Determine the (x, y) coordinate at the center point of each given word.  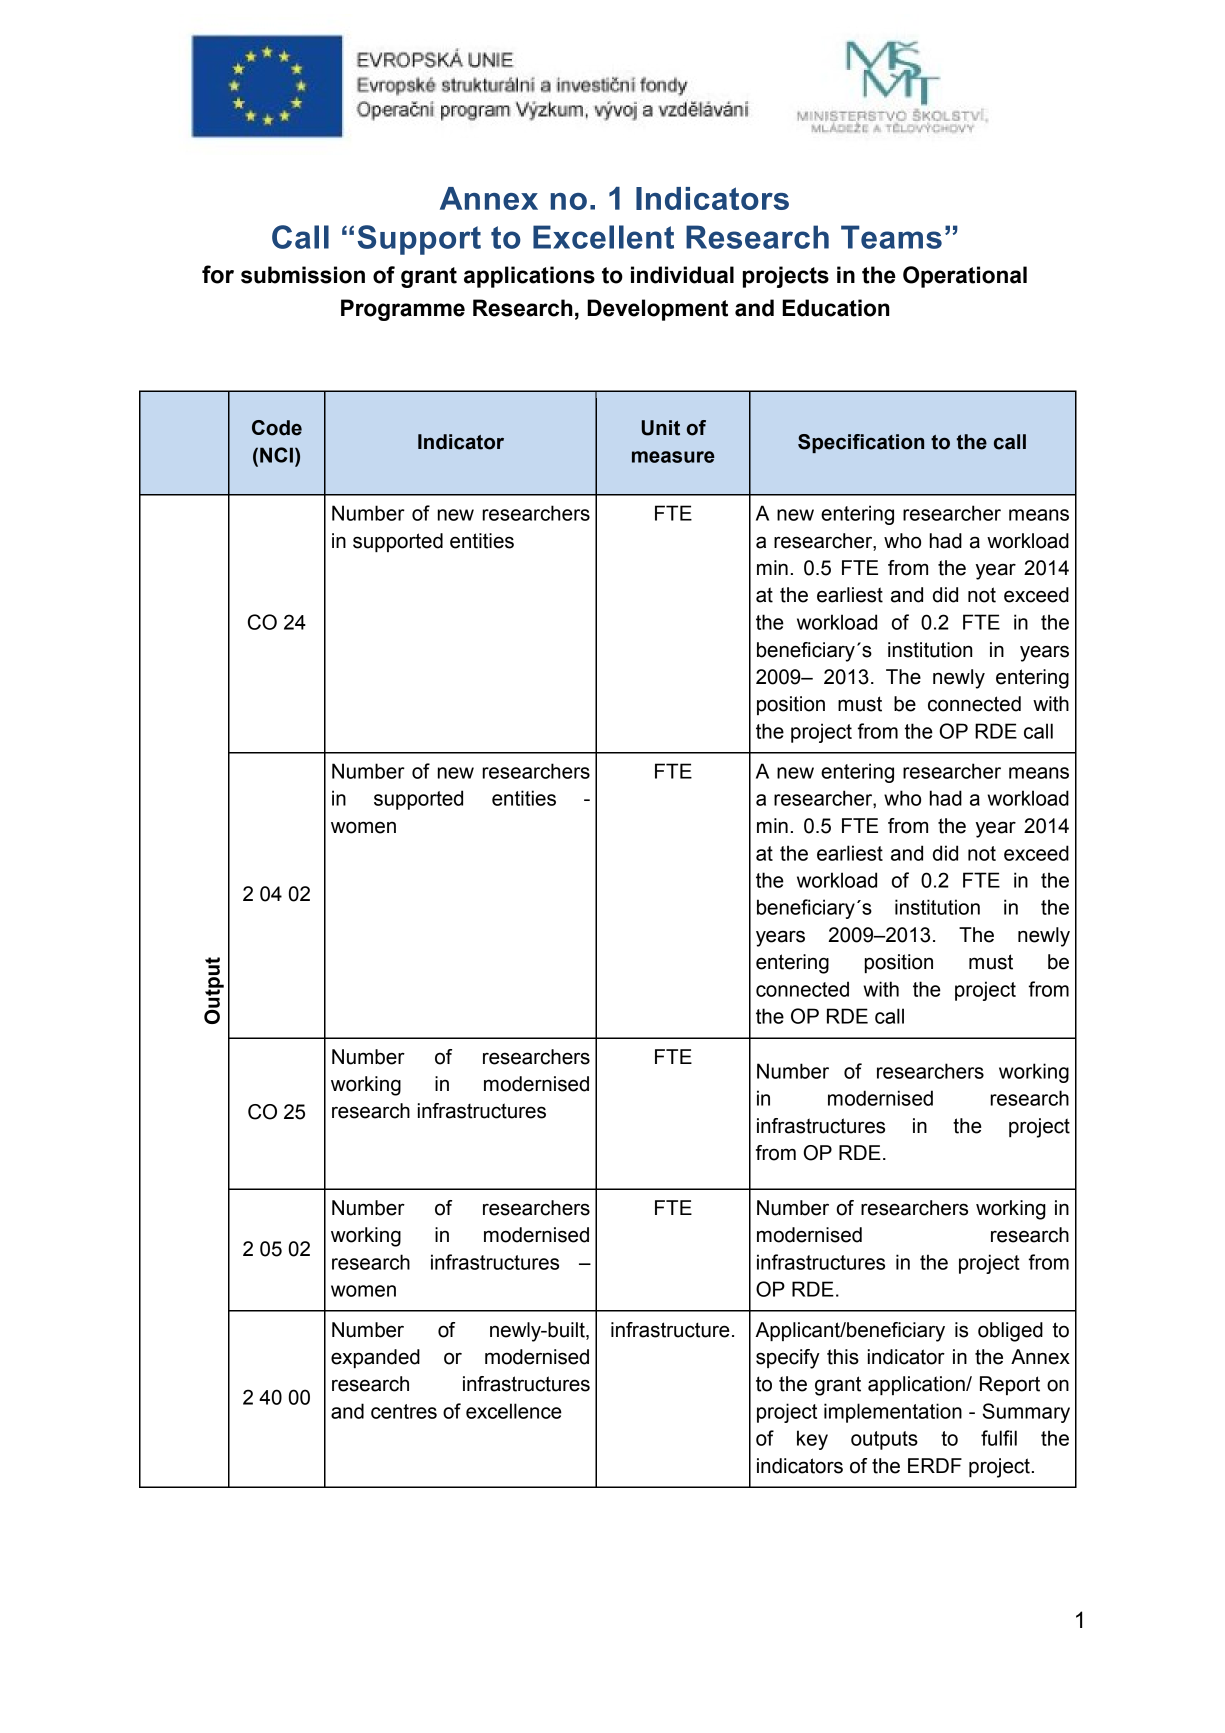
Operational (965, 277)
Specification (861, 443)
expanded (375, 1358)
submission (303, 275)
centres (404, 1411)
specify (788, 1359)
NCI (276, 455)
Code (277, 428)
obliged (1010, 1332)
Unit (661, 428)
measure (673, 457)
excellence (514, 1411)
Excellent (603, 237)
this (843, 1357)
